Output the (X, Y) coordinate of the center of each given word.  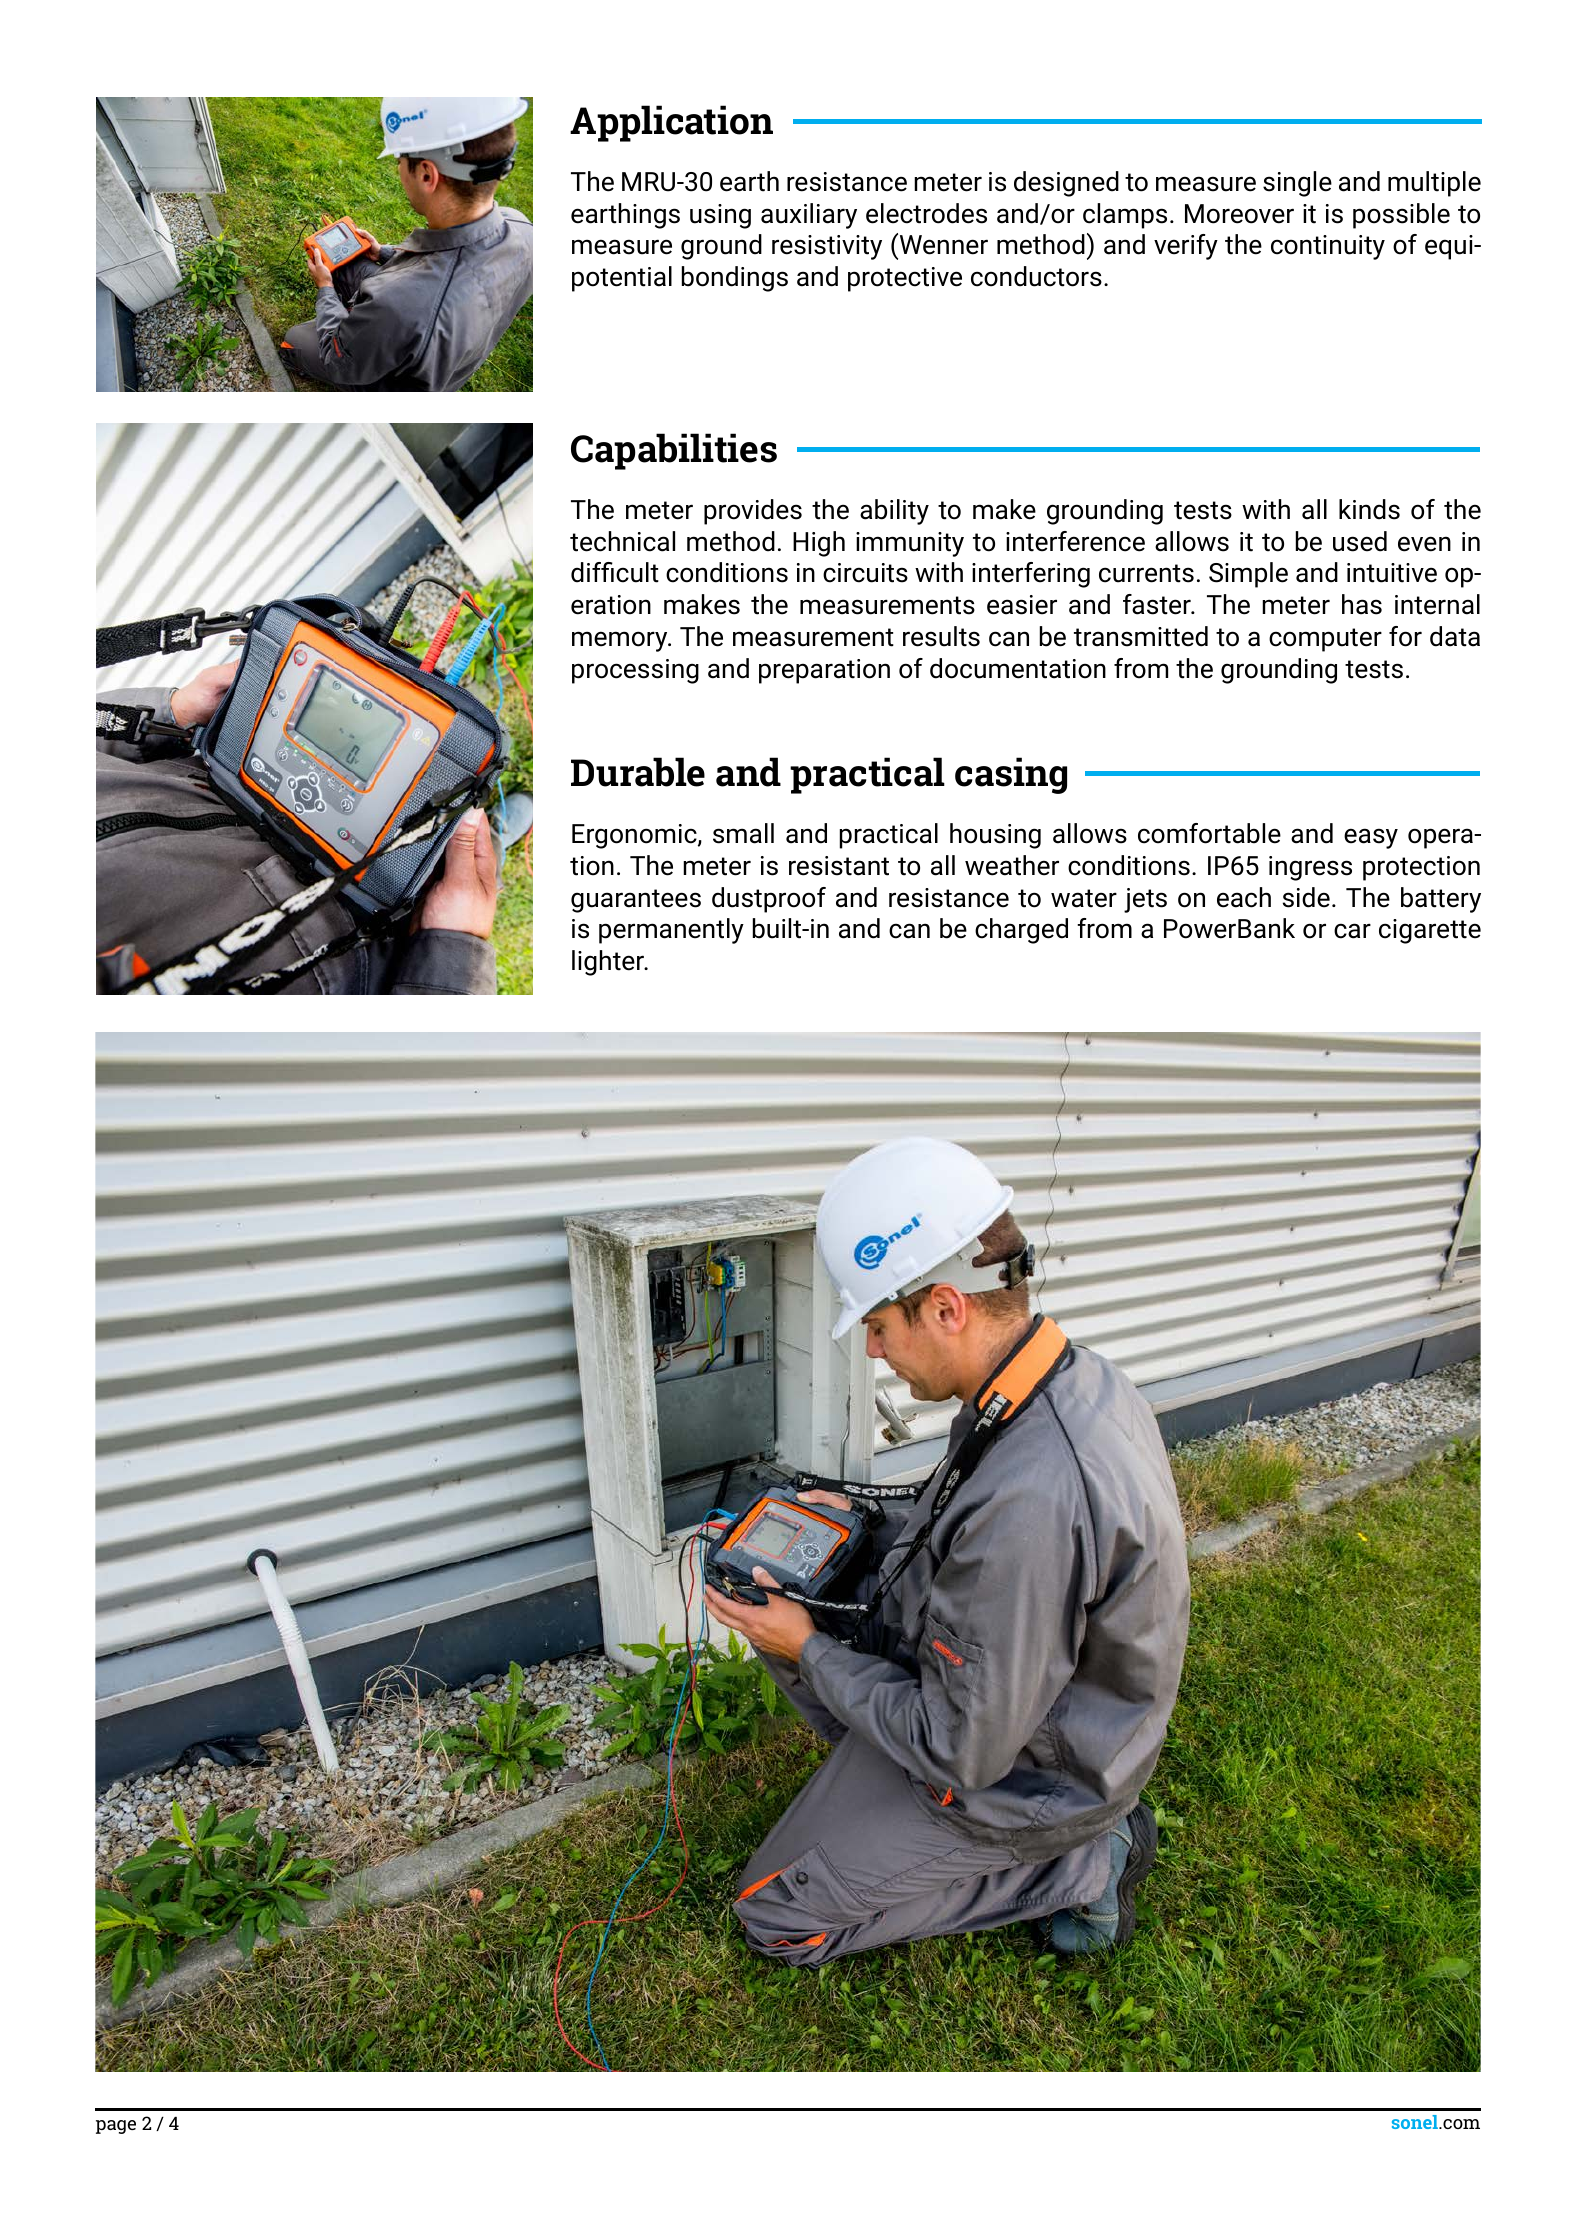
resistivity (827, 247)
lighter (609, 963)
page (116, 2127)
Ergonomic (635, 836)
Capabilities (674, 451)
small (743, 833)
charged (1021, 931)
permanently (671, 931)
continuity (1328, 247)
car (1352, 931)
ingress (1310, 868)
